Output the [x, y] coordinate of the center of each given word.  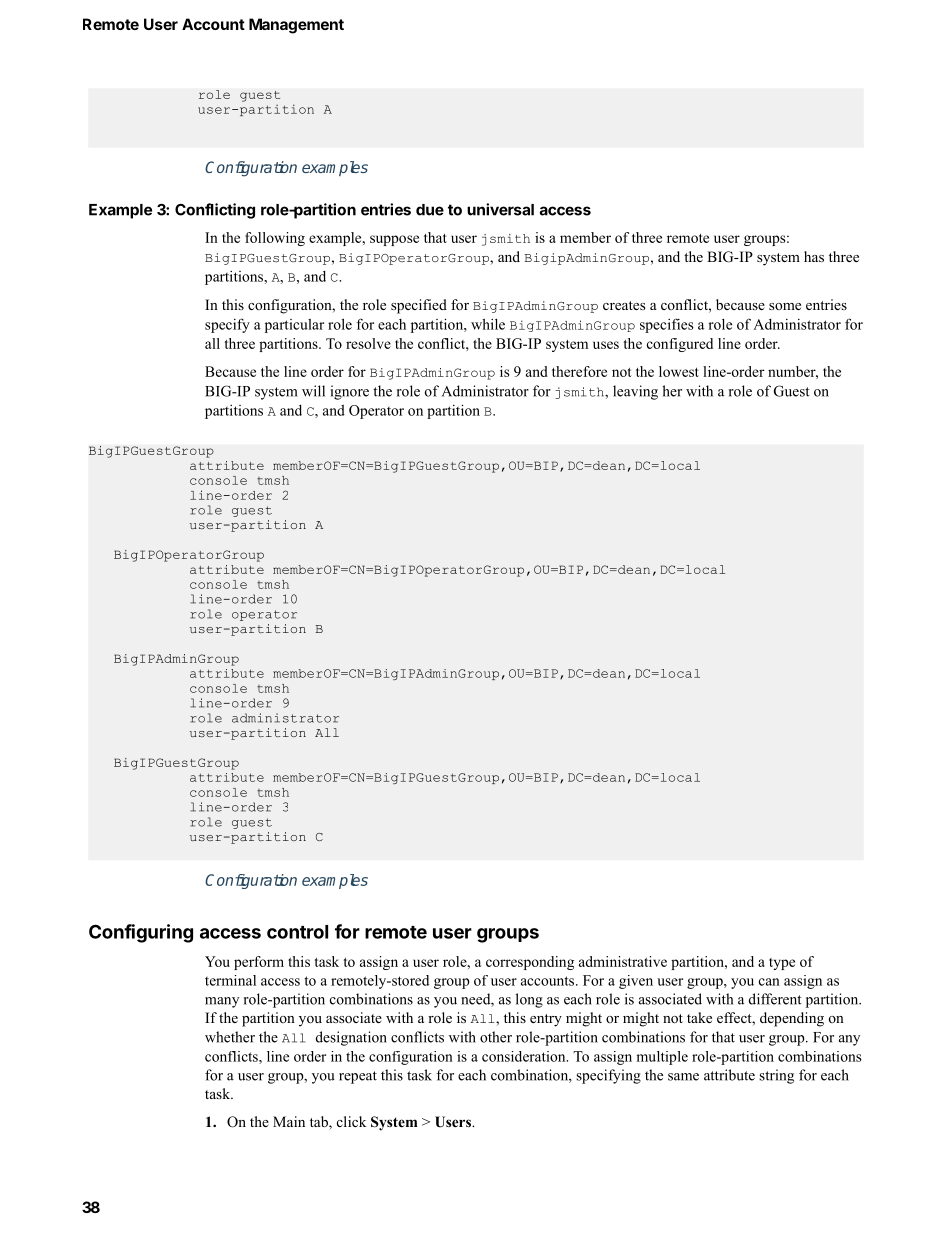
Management [296, 26]
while [488, 324]
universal [500, 209]
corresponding [530, 963]
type [782, 964]
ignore [350, 392]
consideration [525, 1056]
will [313, 391]
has [814, 256]
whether [230, 1037]
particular [294, 326]
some [785, 306]
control [297, 932]
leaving [635, 392]
